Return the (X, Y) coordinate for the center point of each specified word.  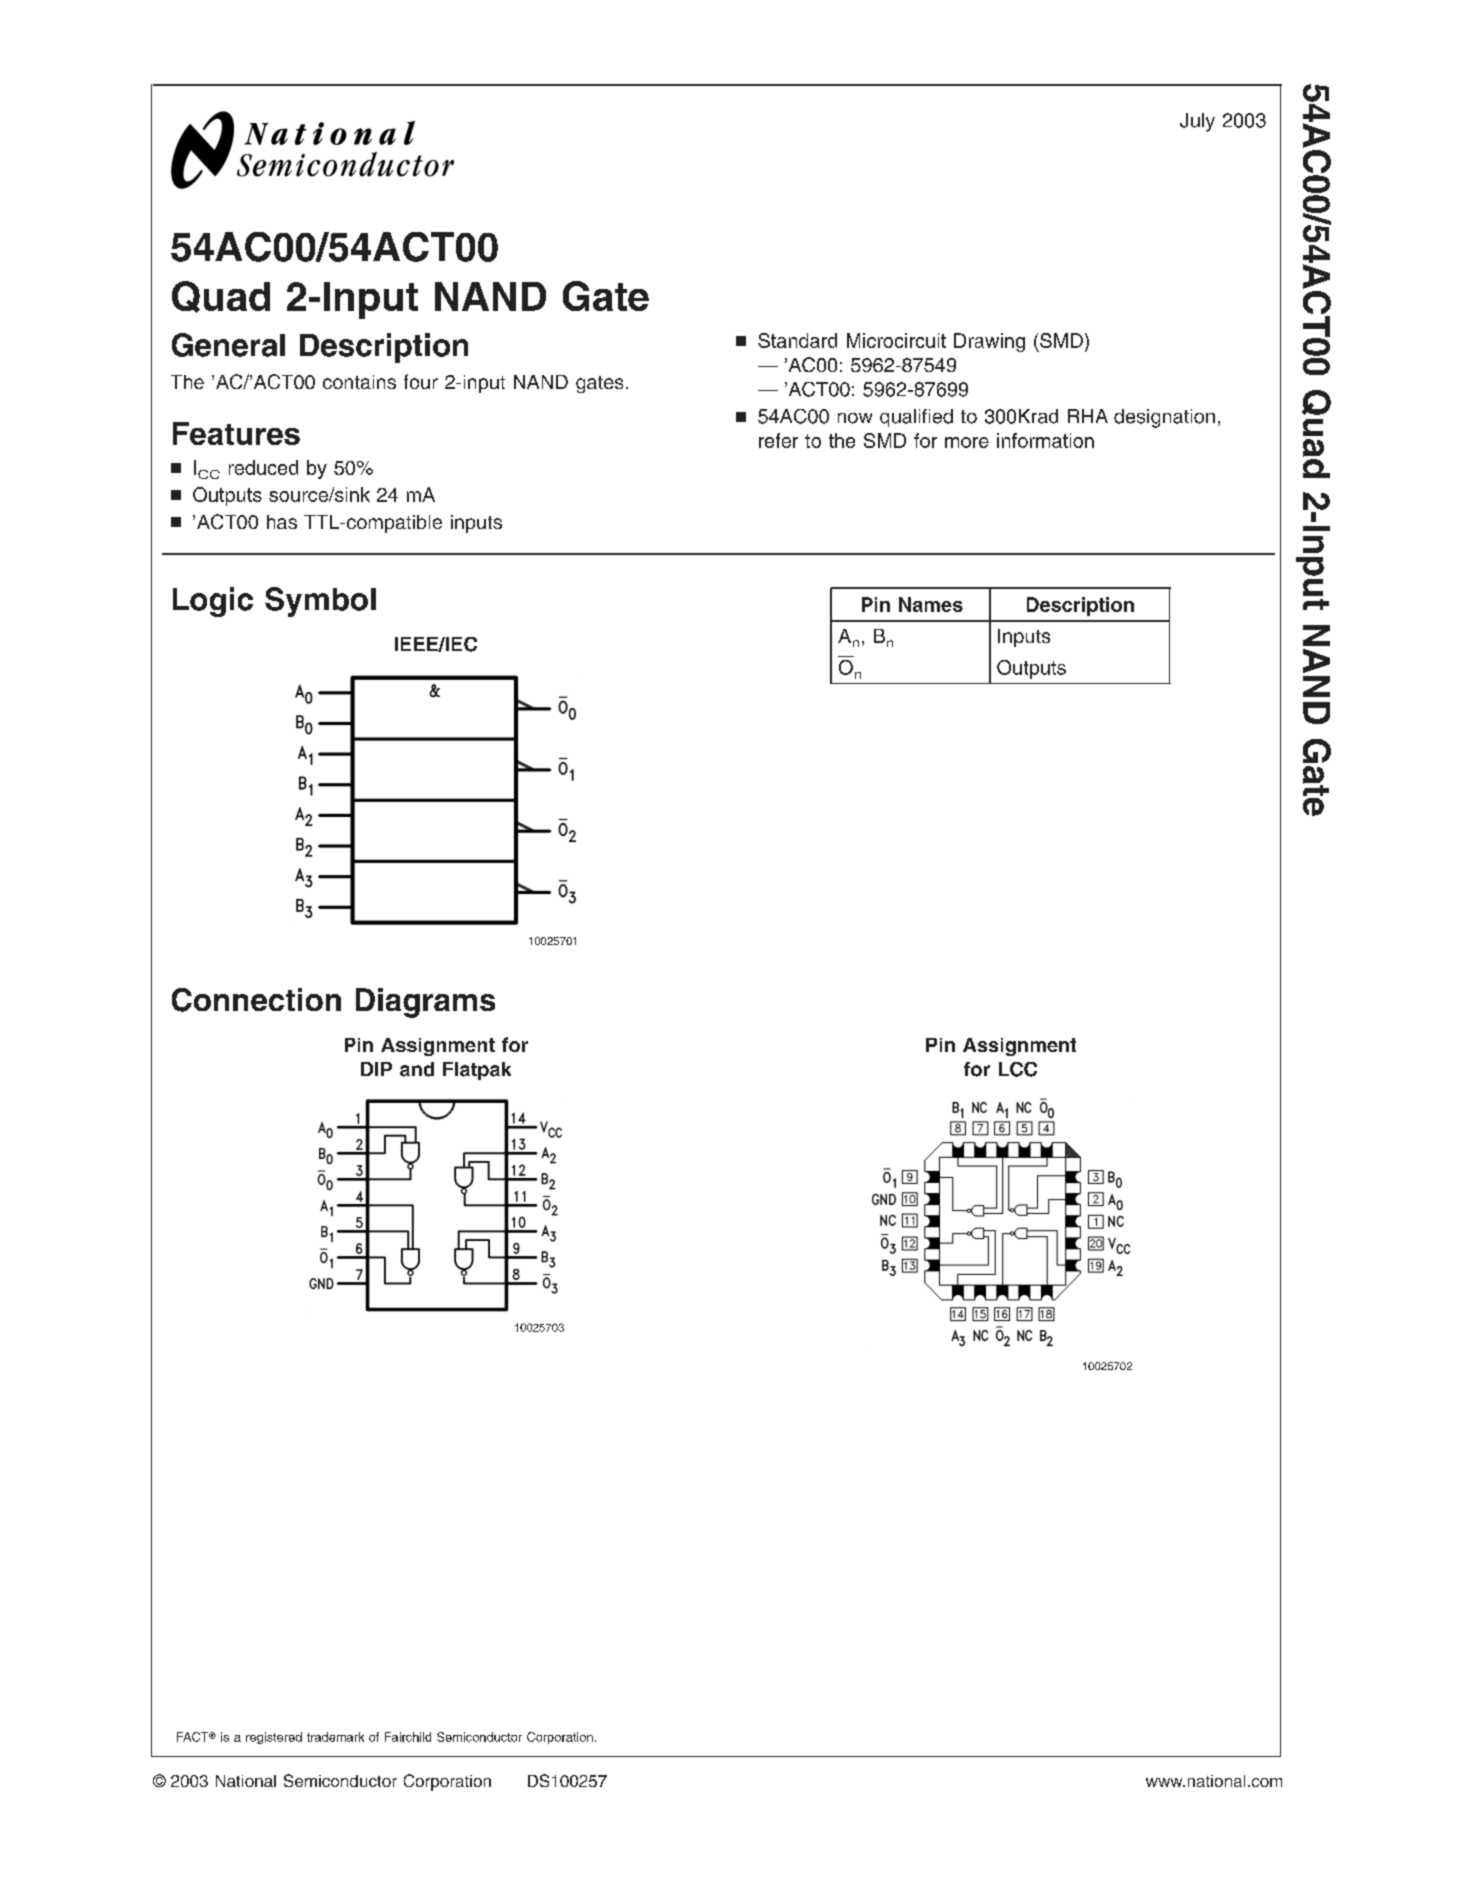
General (228, 345)
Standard (797, 340)
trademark (335, 1737)
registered (274, 1738)
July (1197, 122)
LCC (1018, 1069)
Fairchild (408, 1737)
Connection (256, 1000)
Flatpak (477, 1071)
